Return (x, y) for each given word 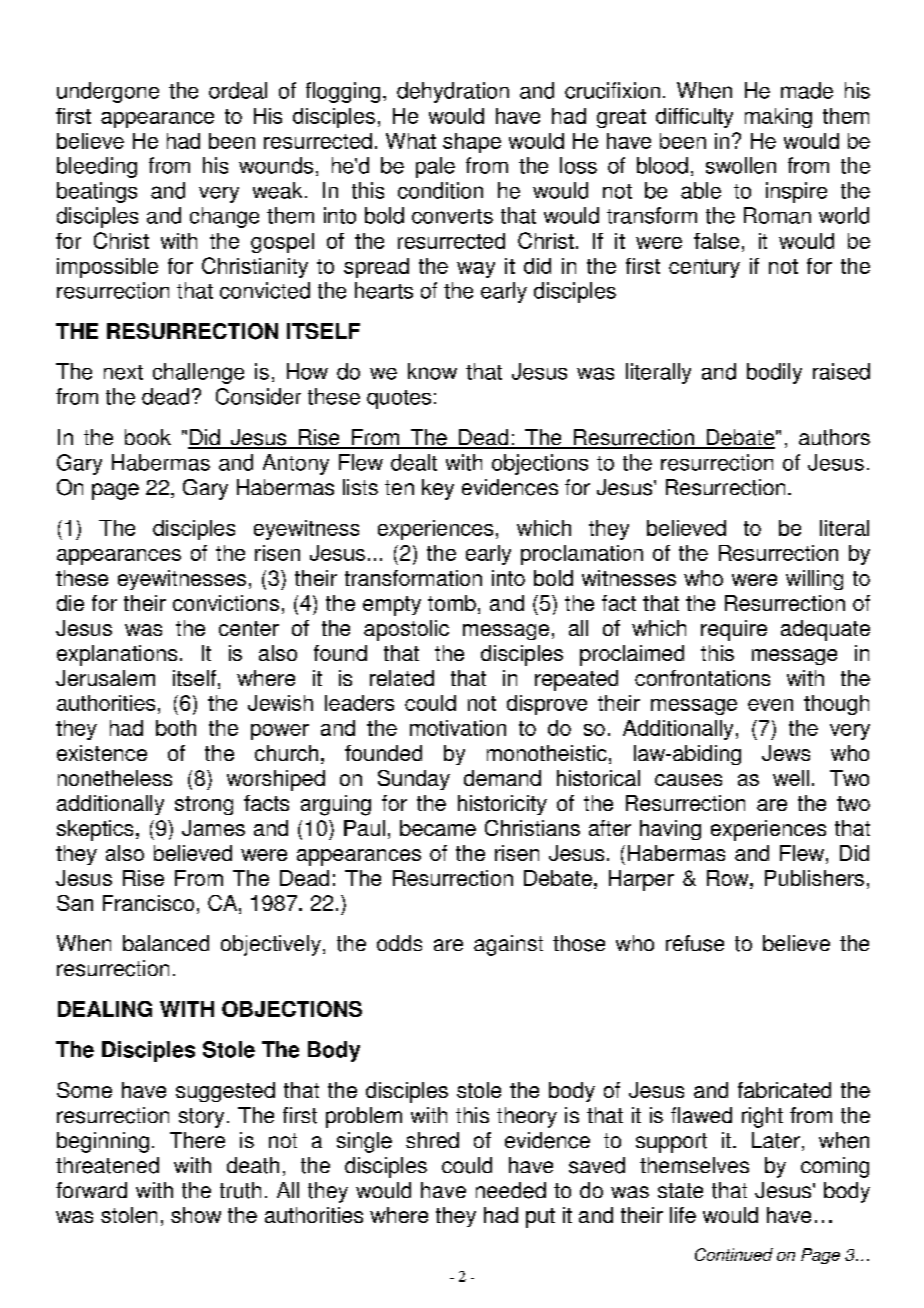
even (770, 705)
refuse (695, 943)
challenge (198, 373)
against (508, 945)
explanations (117, 655)
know (432, 371)
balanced (166, 943)
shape (472, 143)
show (196, 1215)
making (778, 118)
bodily (774, 373)
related (402, 678)
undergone (108, 92)
